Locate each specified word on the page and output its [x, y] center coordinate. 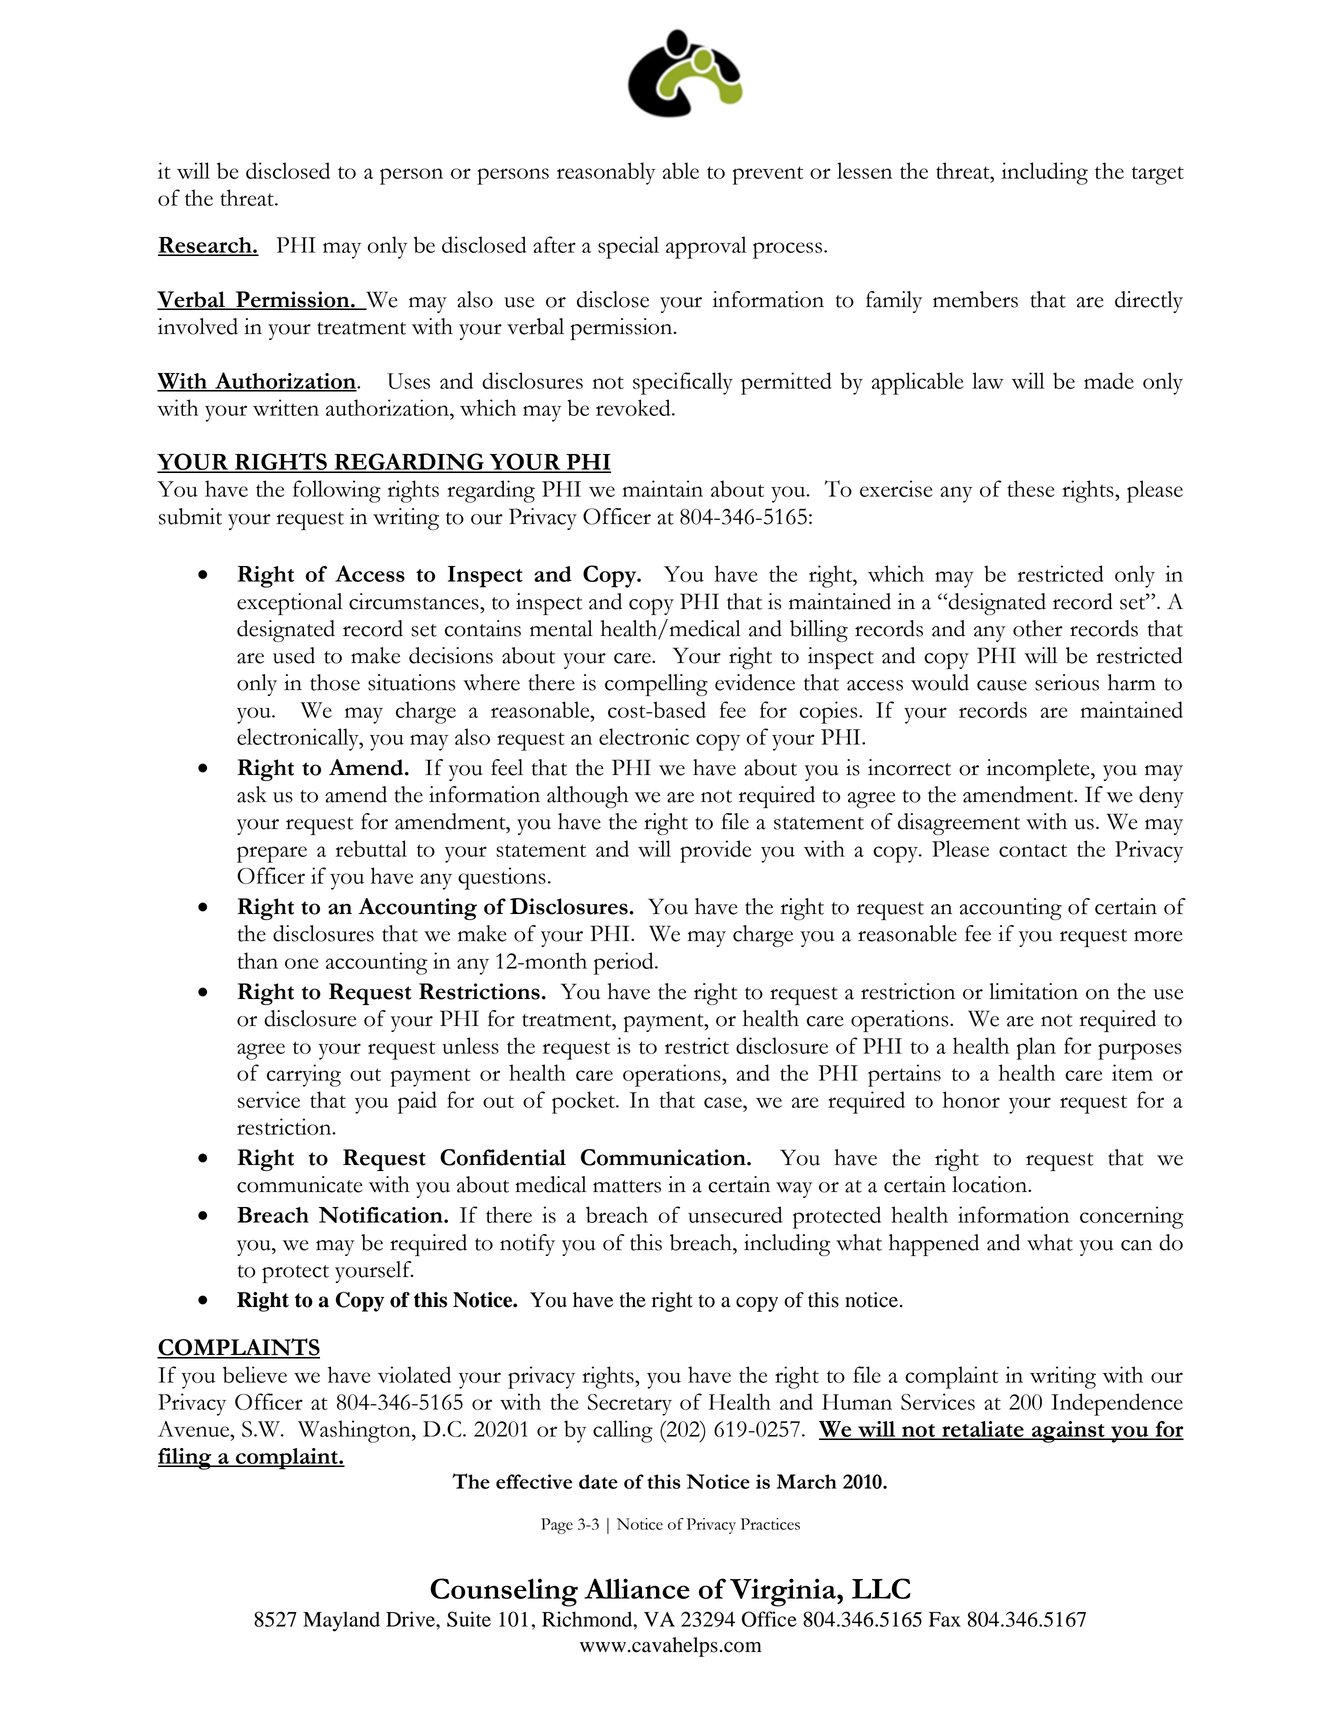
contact [1033, 850]
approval [706, 247]
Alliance [637, 1588]
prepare [272, 854]
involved [198, 326]
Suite [469, 1619]
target [1158, 175]
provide [715, 851]
